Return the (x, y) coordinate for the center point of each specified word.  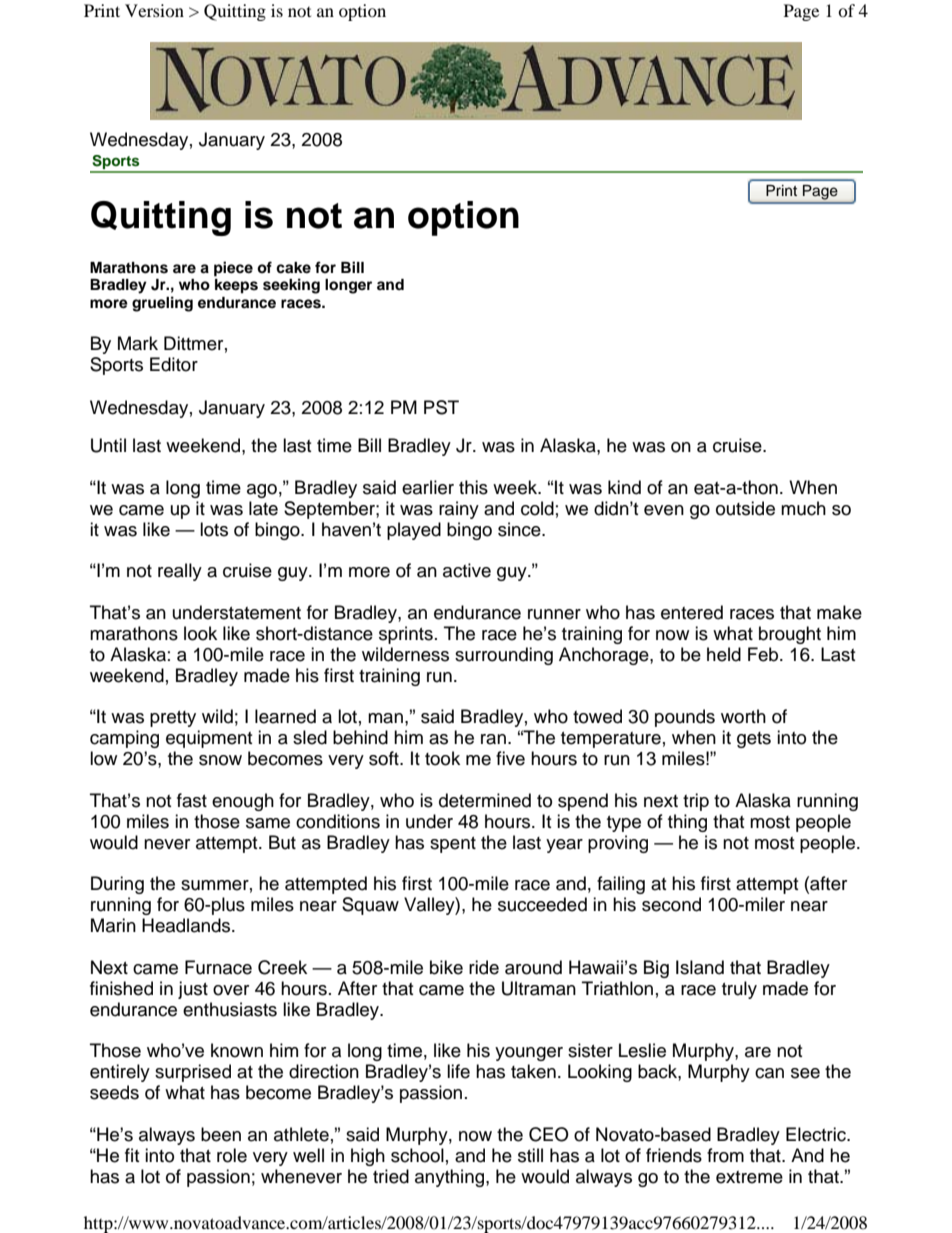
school (417, 1155)
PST (441, 407)
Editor (174, 364)
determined (485, 800)
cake (293, 268)
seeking (291, 286)
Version (154, 10)
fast (192, 800)
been (221, 1134)
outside (745, 508)
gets (754, 740)
